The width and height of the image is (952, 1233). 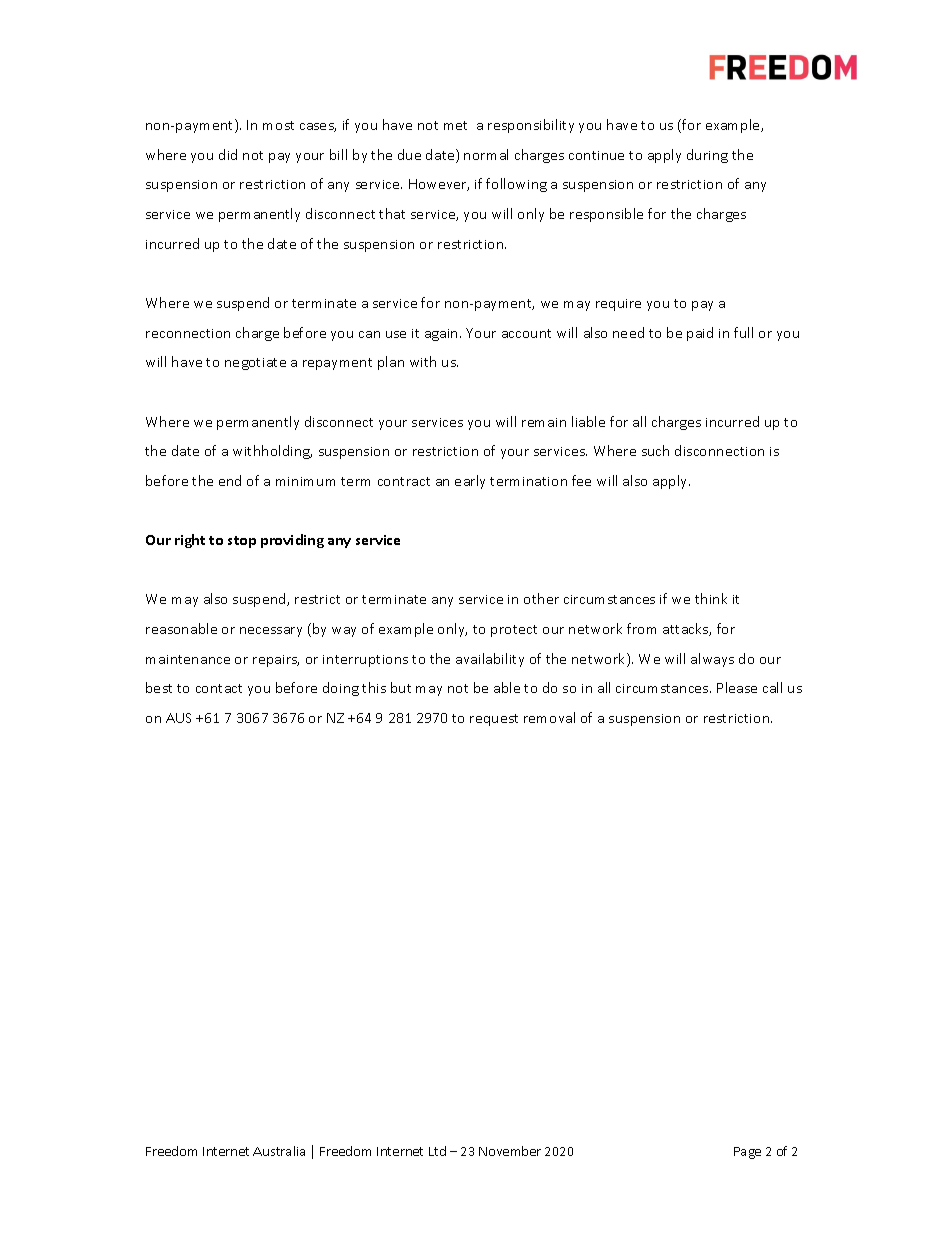 I want to click on Ltd, so click(x=437, y=1151).
